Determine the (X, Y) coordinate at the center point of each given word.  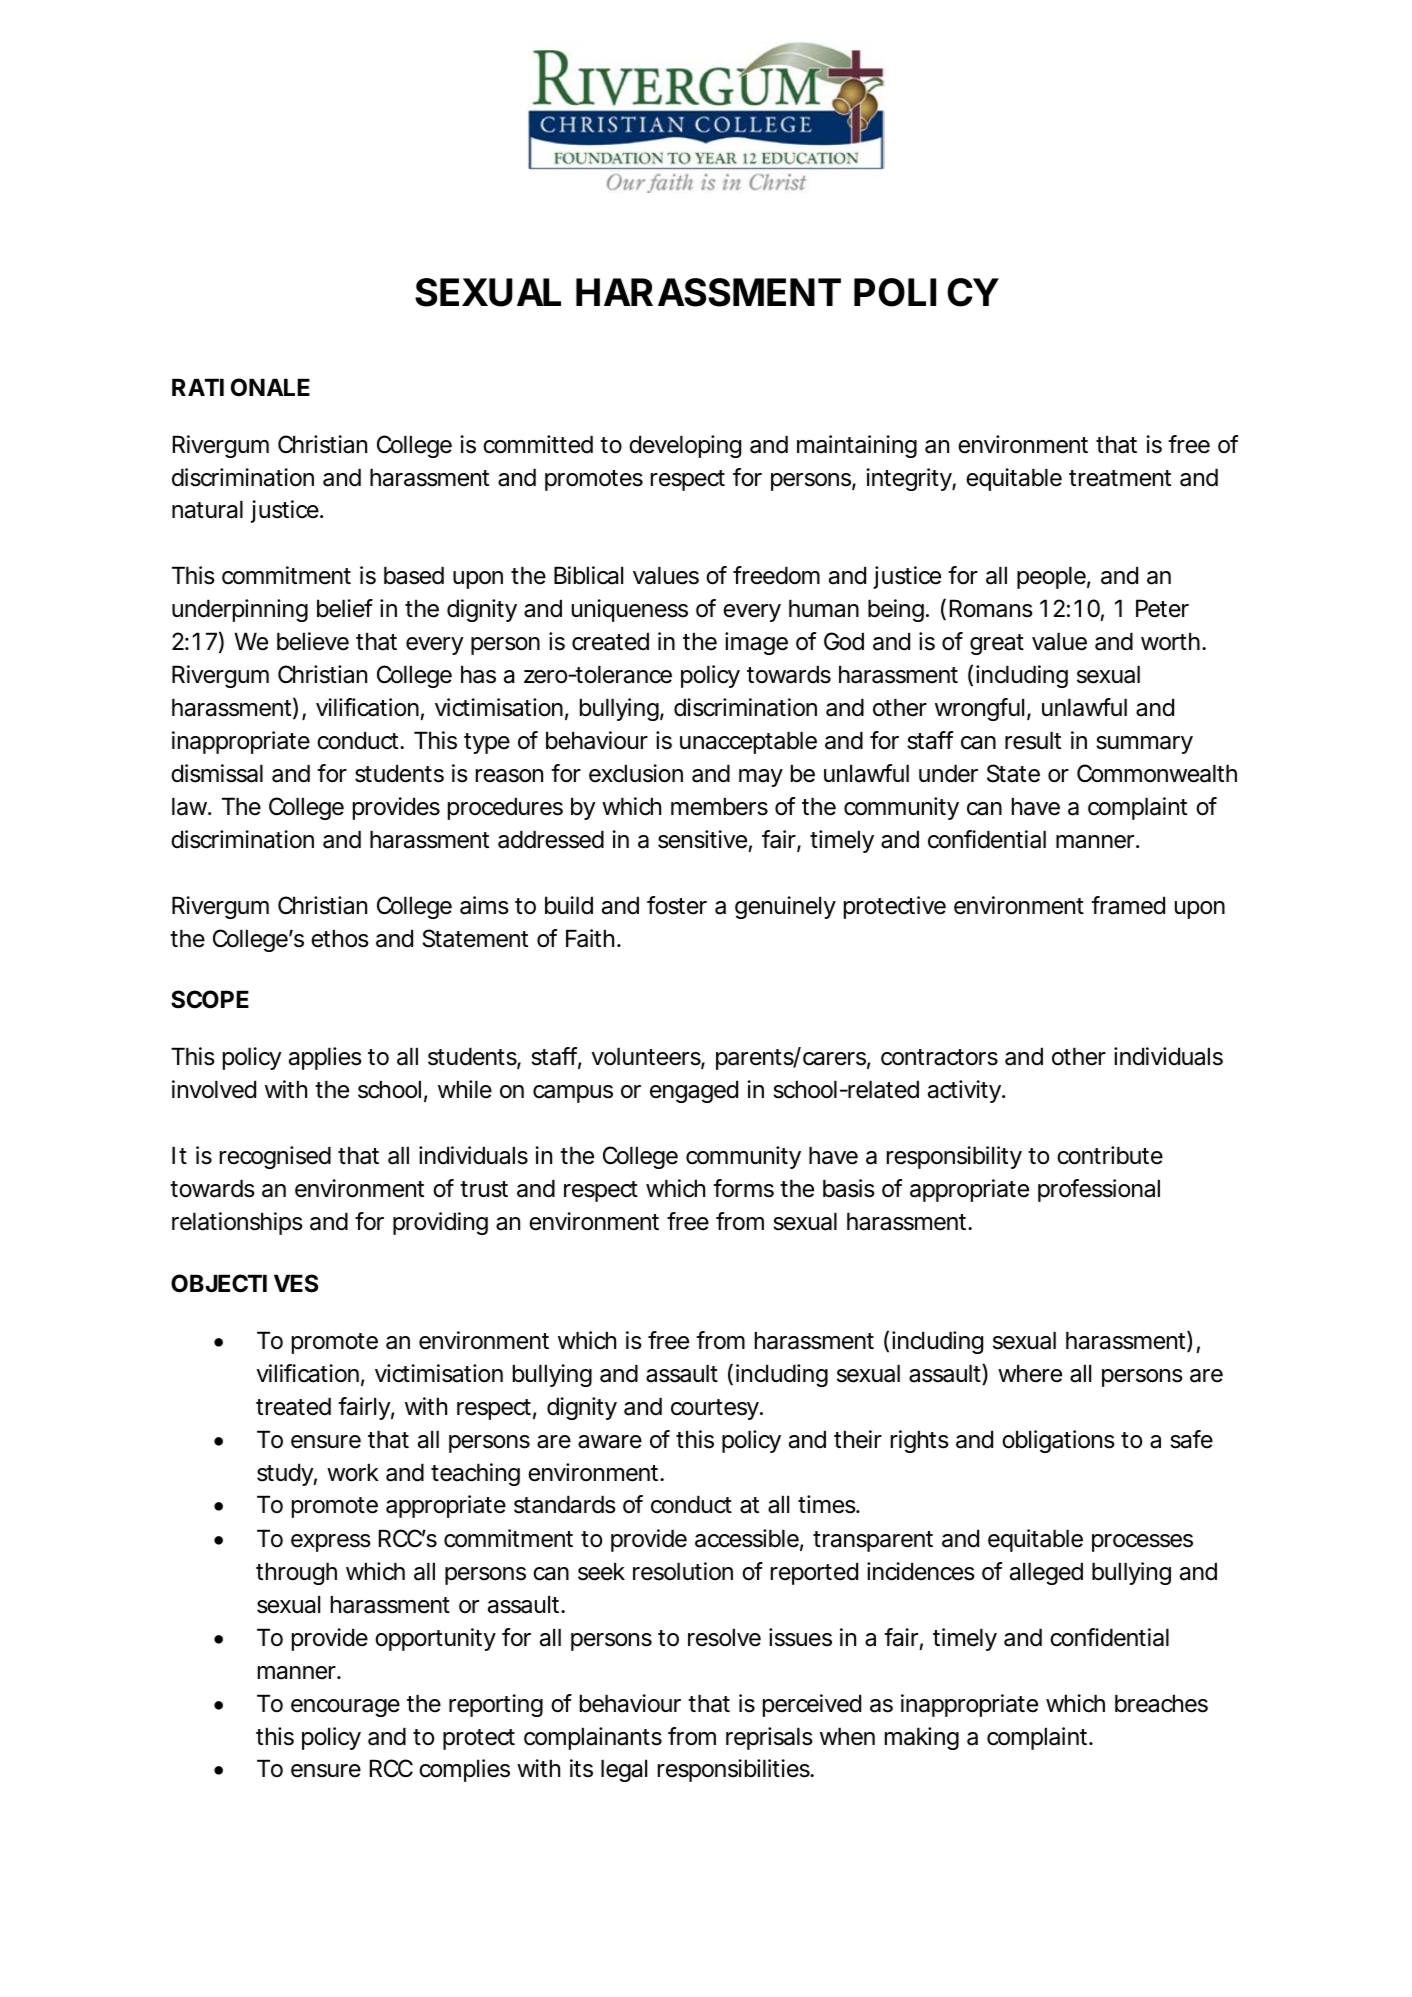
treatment (1120, 478)
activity (965, 1091)
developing (685, 446)
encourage (345, 1708)
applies (325, 1058)
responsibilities (735, 1770)
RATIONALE (241, 387)
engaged (694, 1091)
